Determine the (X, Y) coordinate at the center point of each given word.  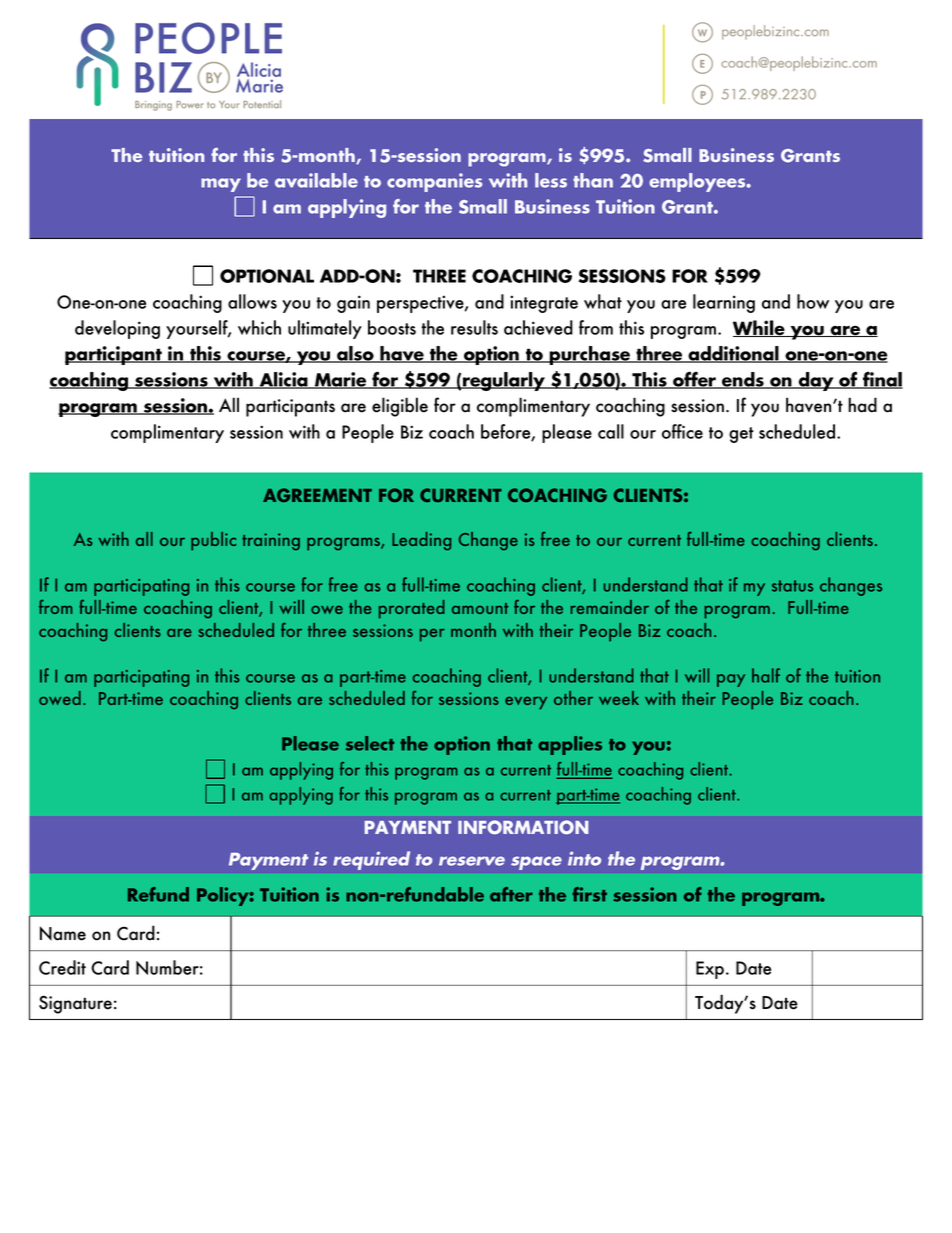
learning (724, 303)
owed (60, 698)
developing (117, 329)
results (474, 327)
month (473, 630)
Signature (75, 1004)
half (766, 675)
